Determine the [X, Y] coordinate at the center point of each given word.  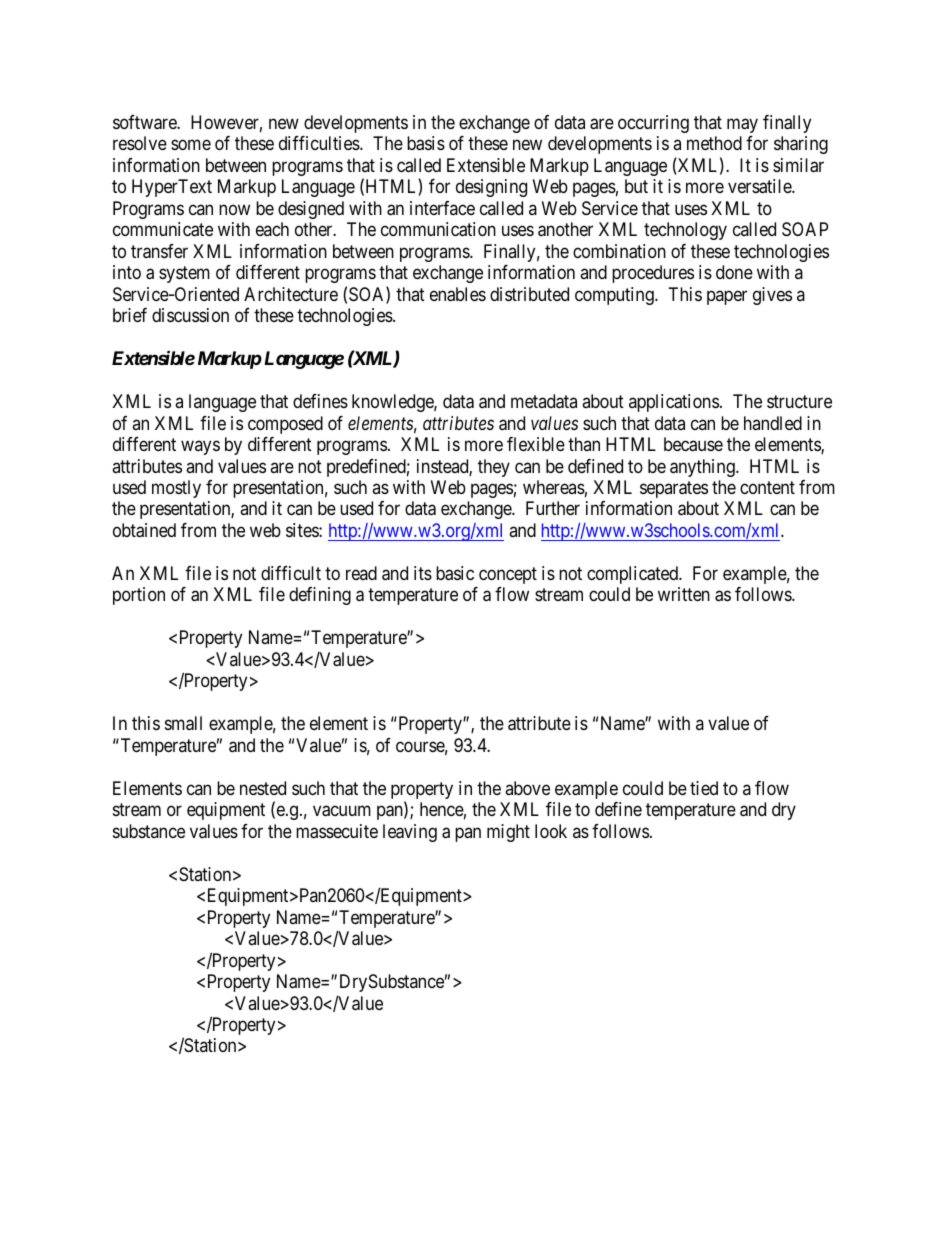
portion [139, 596]
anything [703, 468]
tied [704, 788]
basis [426, 143]
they [494, 468]
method [714, 143]
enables [458, 294]
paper [727, 297]
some [191, 145]
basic [455, 573]
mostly [176, 489]
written [684, 594]
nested [263, 788]
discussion [190, 315]
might [508, 833]
